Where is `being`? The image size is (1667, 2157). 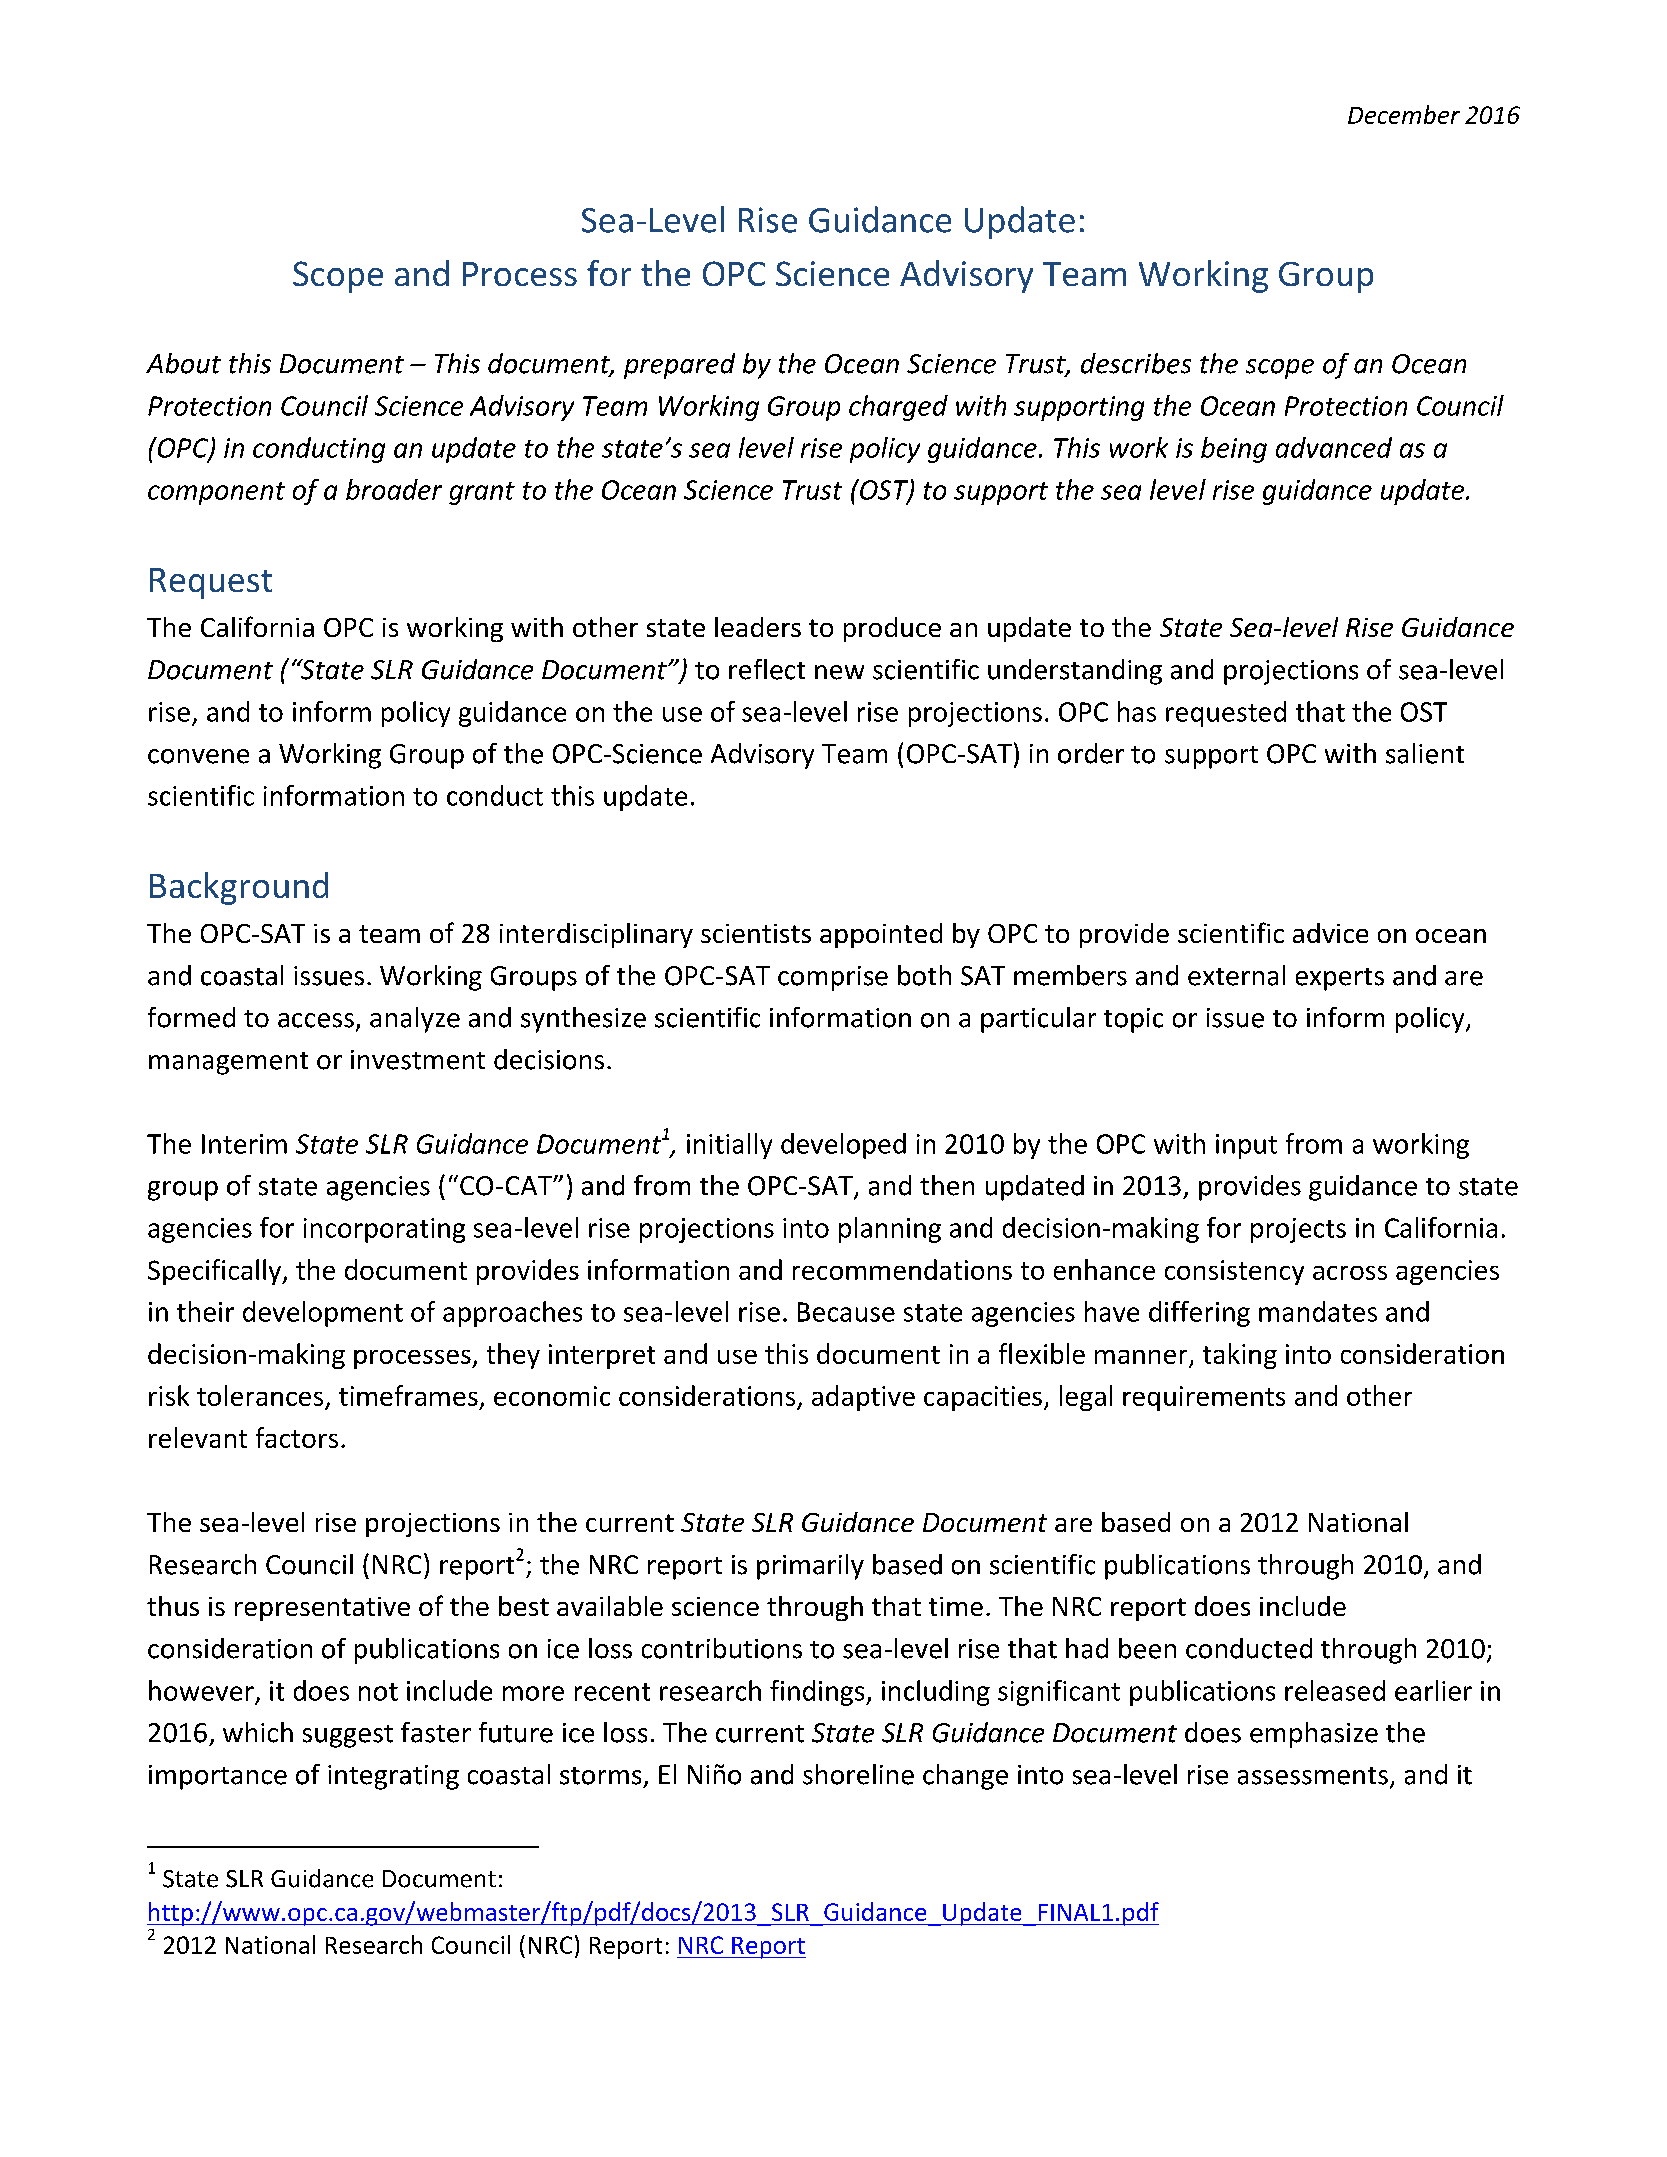
being is located at coordinates (1234, 450).
